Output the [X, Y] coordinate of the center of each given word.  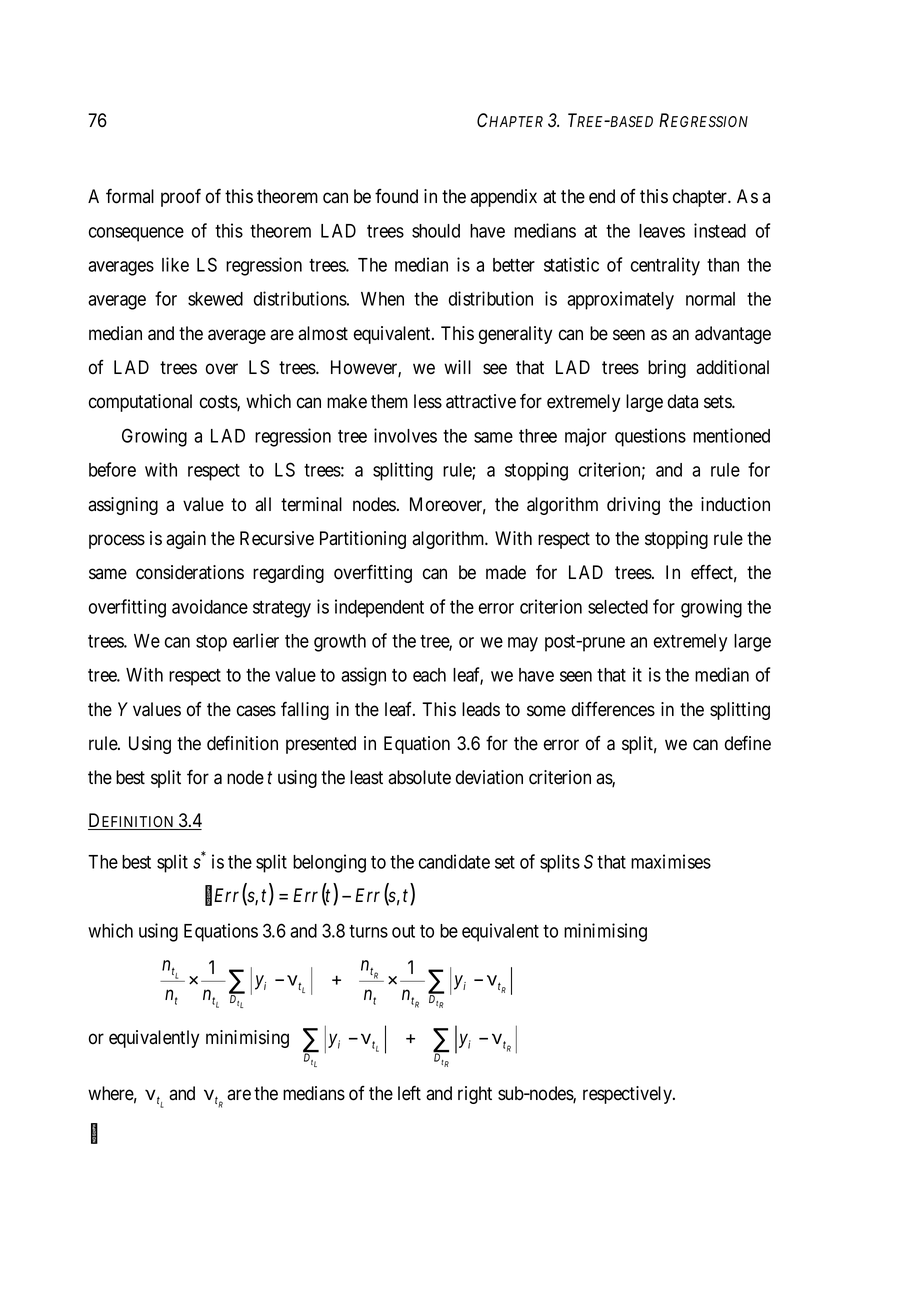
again [186, 540]
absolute [419, 777]
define [748, 743]
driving [633, 506]
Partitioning [363, 540]
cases [256, 711]
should [436, 231]
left [409, 1093]
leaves [662, 231]
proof [181, 197]
